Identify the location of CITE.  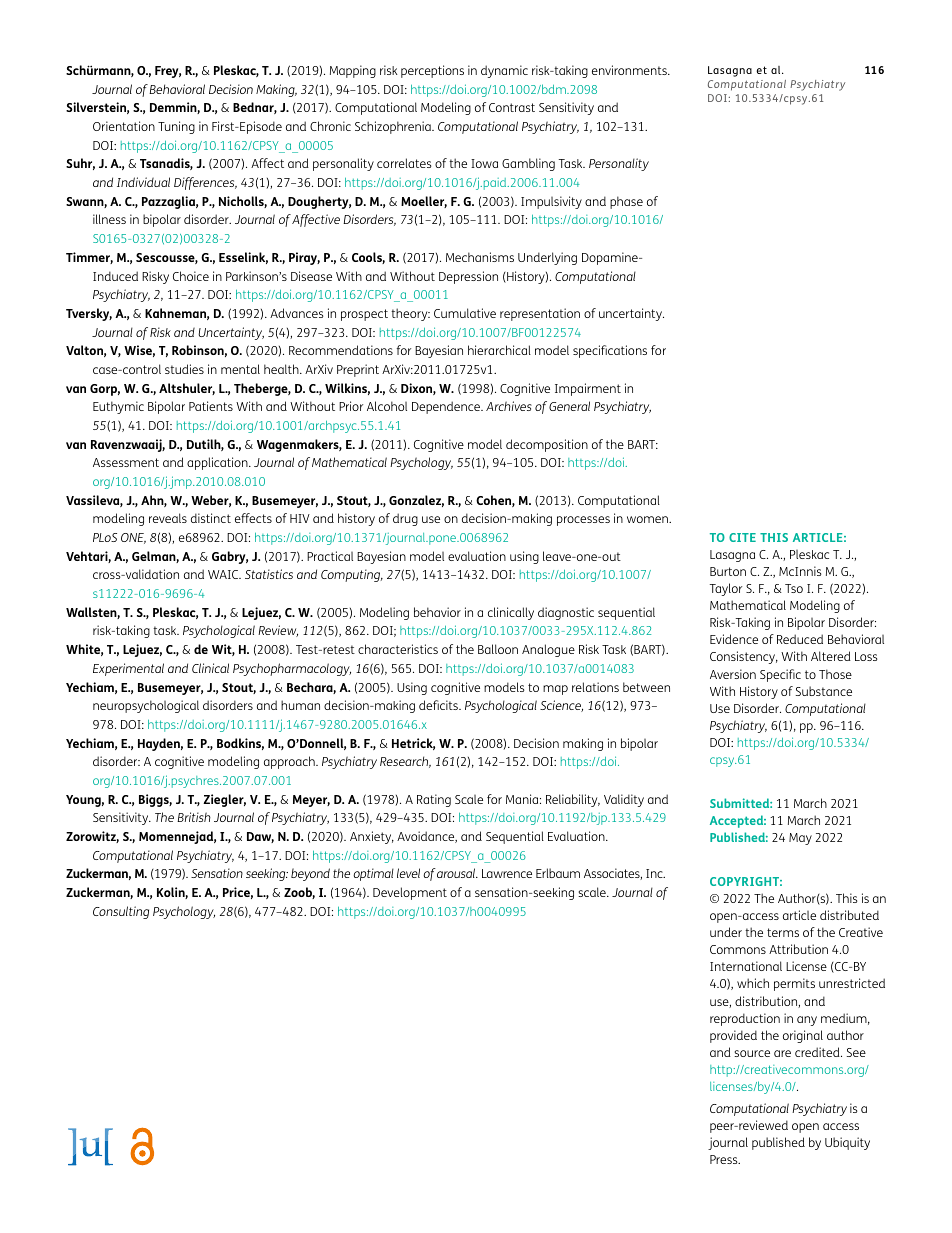
(742, 537).
